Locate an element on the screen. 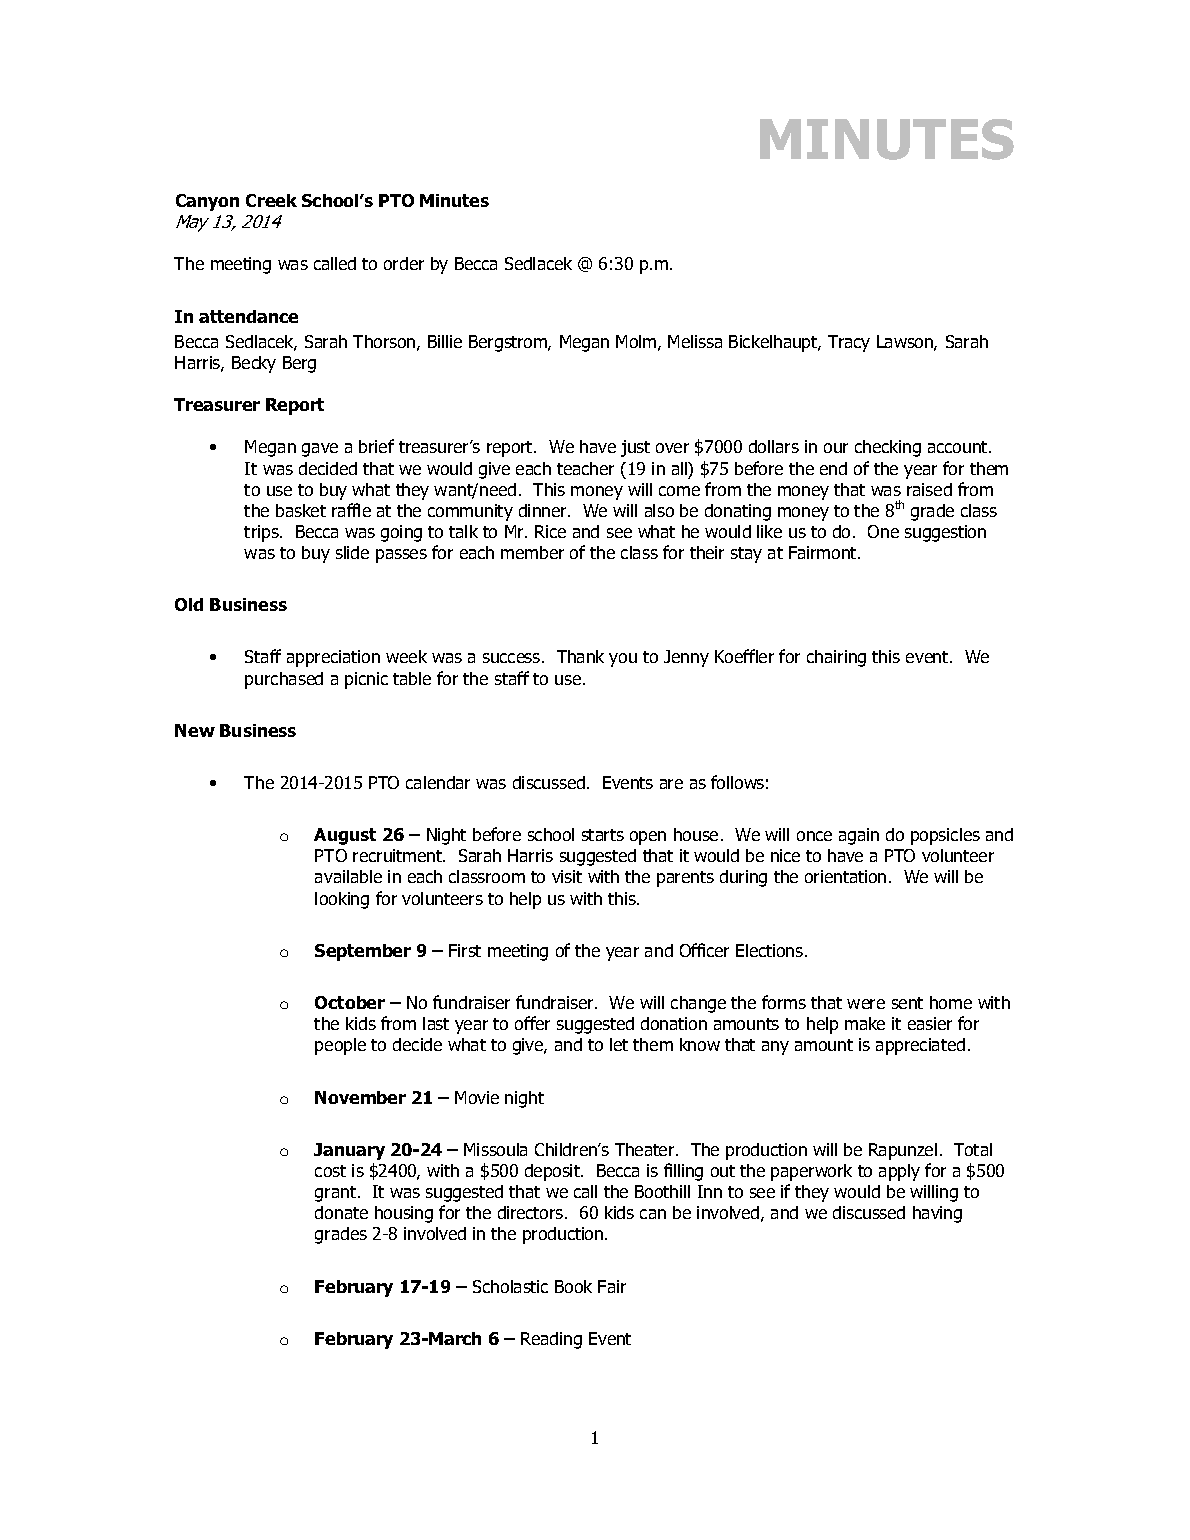  Creek is located at coordinates (271, 200).
